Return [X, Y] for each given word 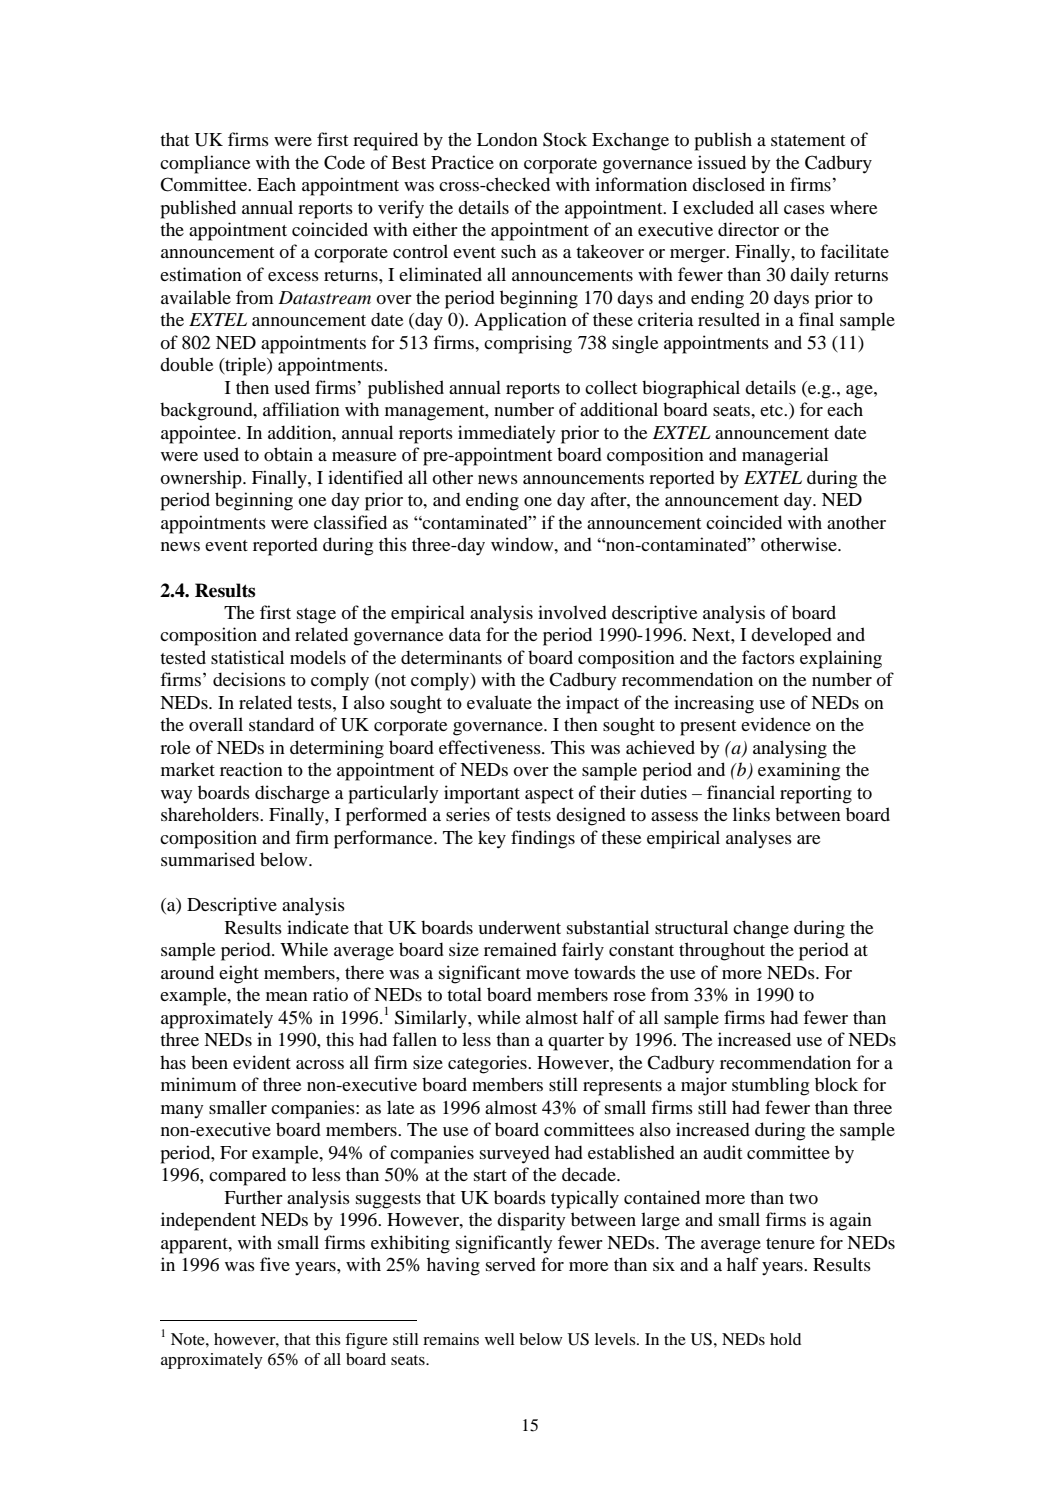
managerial [785, 456]
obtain [288, 454]
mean [287, 996]
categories [488, 1064]
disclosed [728, 184]
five [275, 1264]
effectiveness [491, 747]
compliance [205, 164]
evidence [776, 724]
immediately [507, 434]
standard [281, 724]
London [507, 139]
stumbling [770, 1086]
